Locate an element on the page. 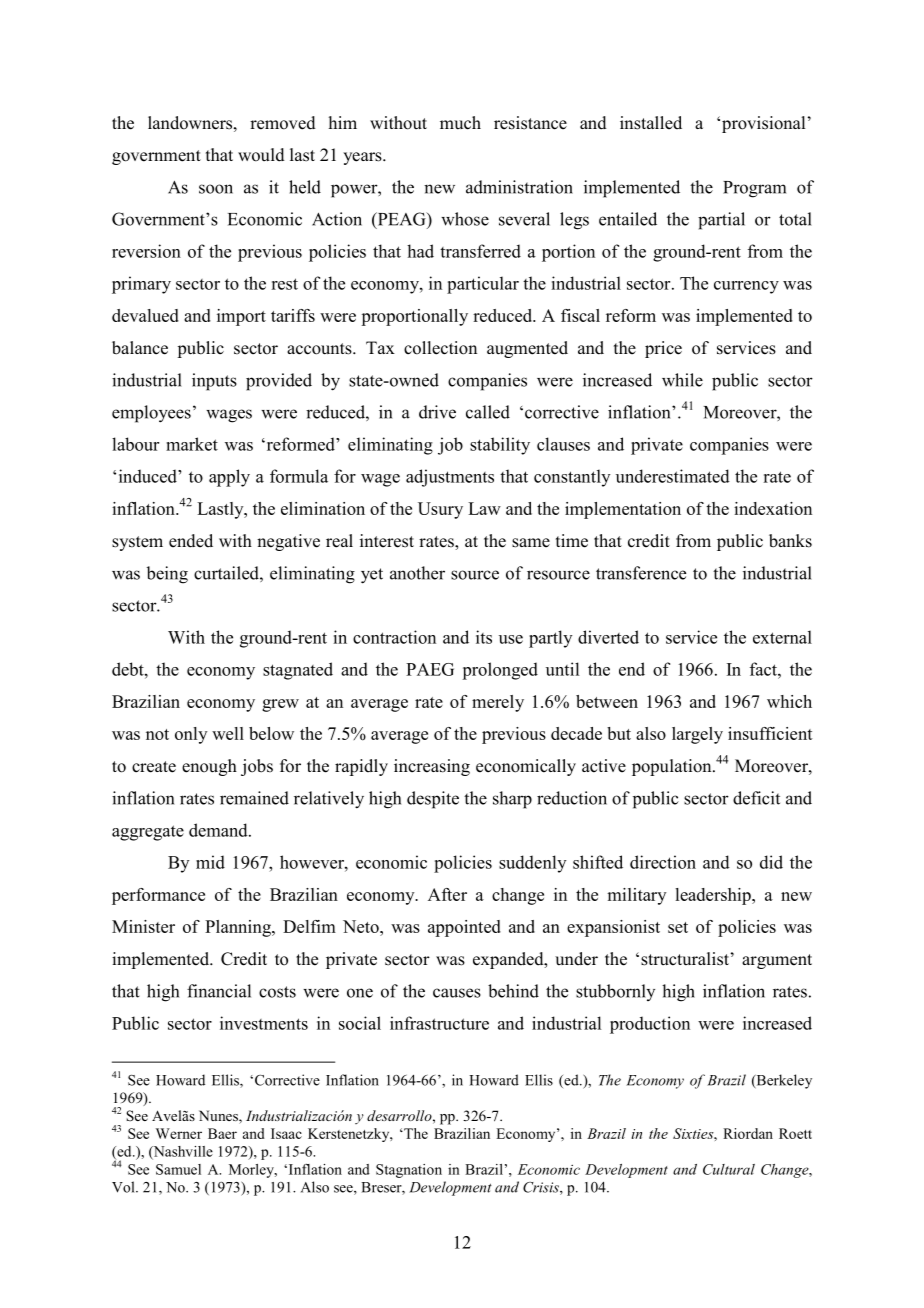 This document has width=924, height=1308. Cultural is located at coordinates (729, 1169).
